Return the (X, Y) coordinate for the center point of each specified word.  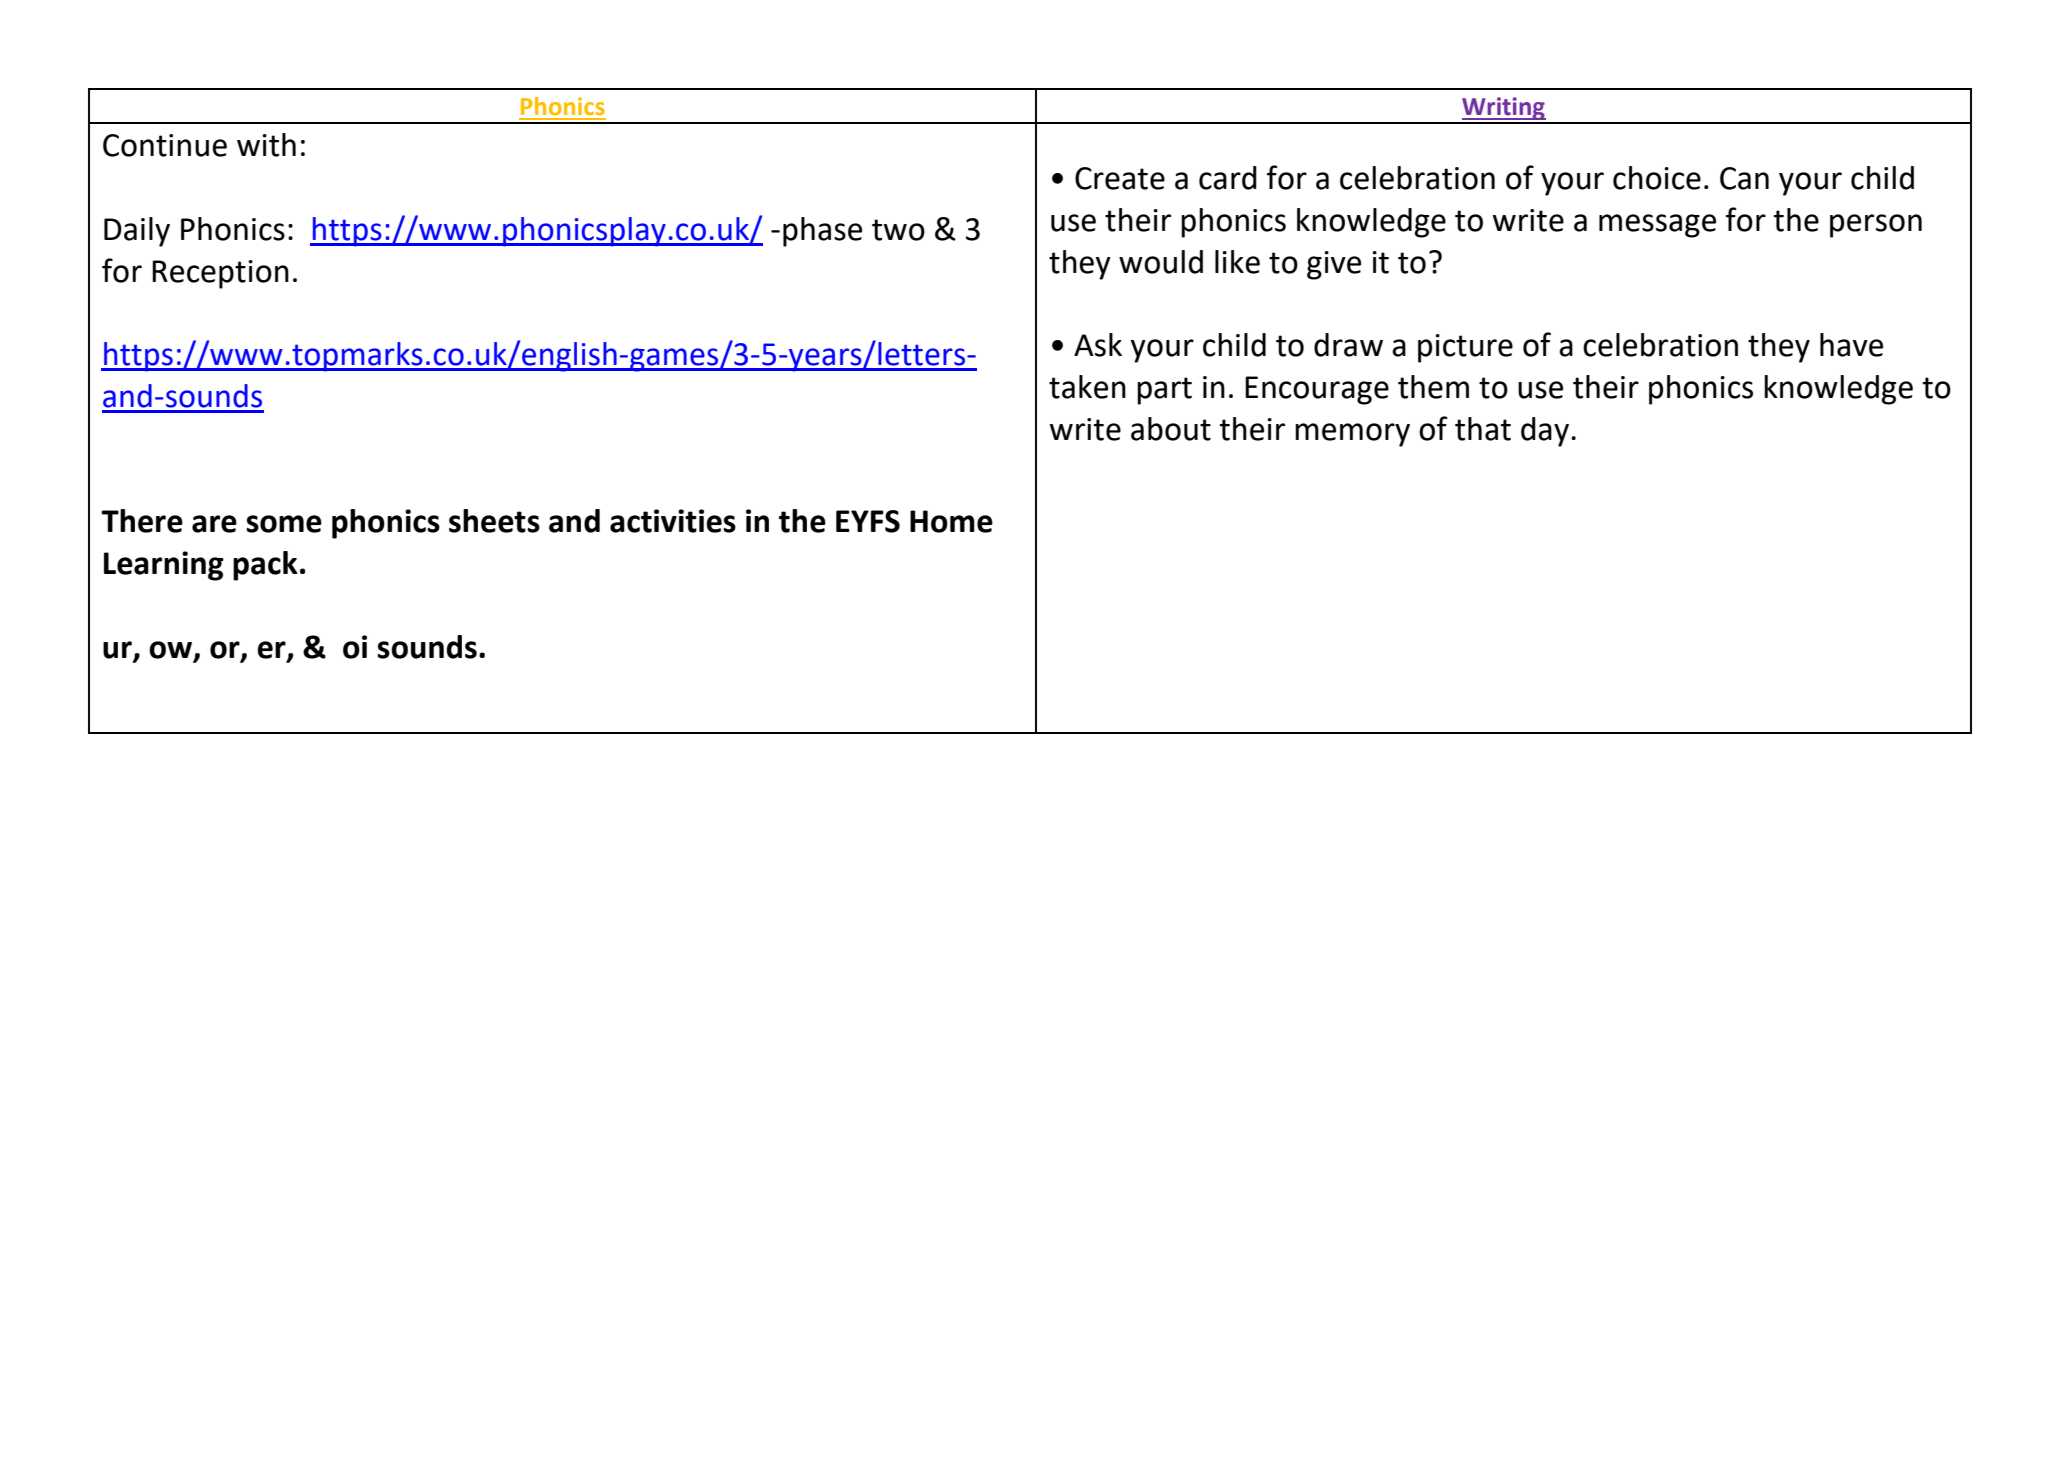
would (1161, 262)
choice (1657, 178)
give (1334, 265)
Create (1120, 178)
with (266, 145)
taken (1087, 387)
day (1545, 432)
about (1171, 429)
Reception (220, 274)
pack (265, 566)
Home (951, 521)
